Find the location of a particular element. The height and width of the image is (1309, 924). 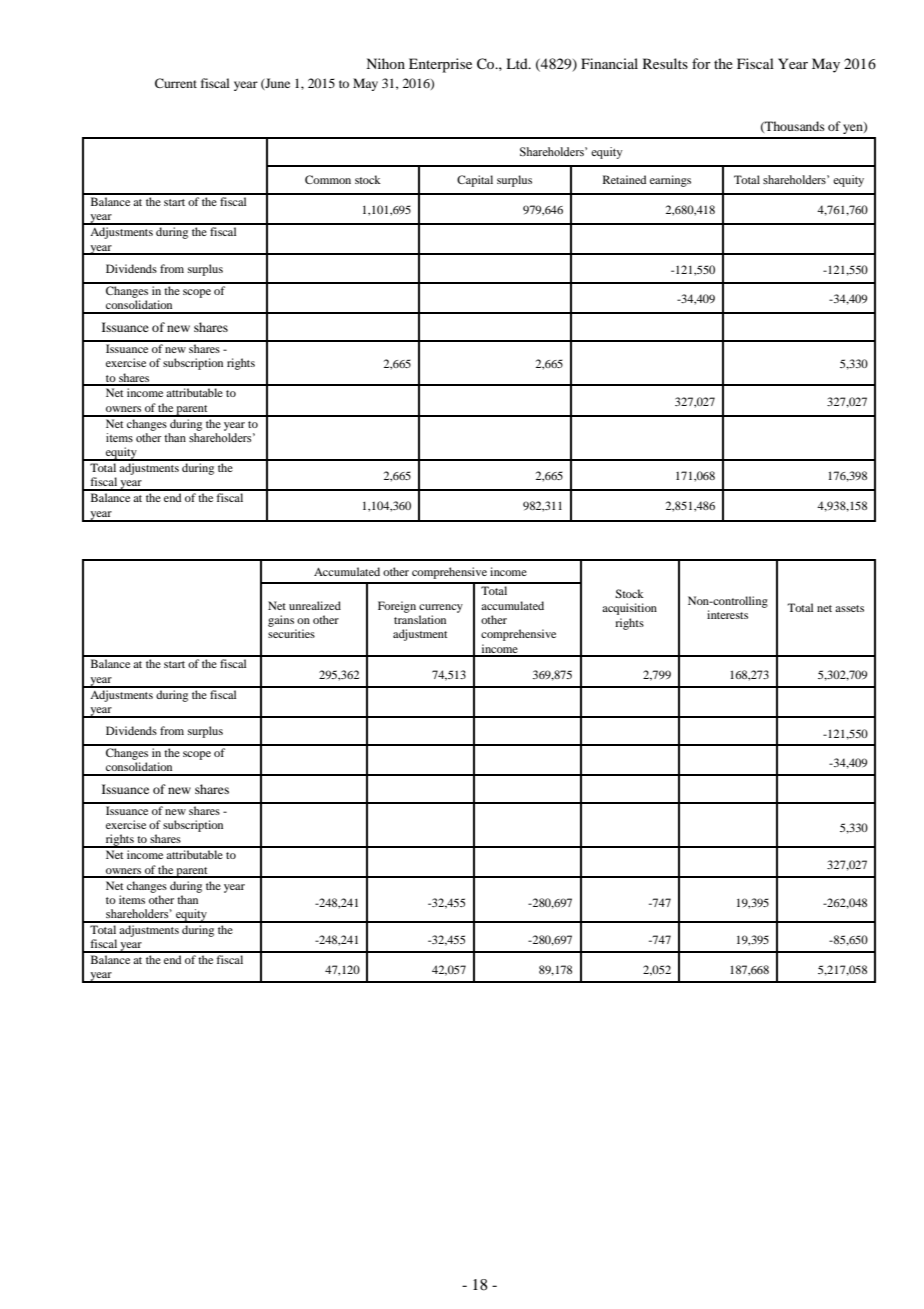

unrealized is located at coordinates (315, 605).
